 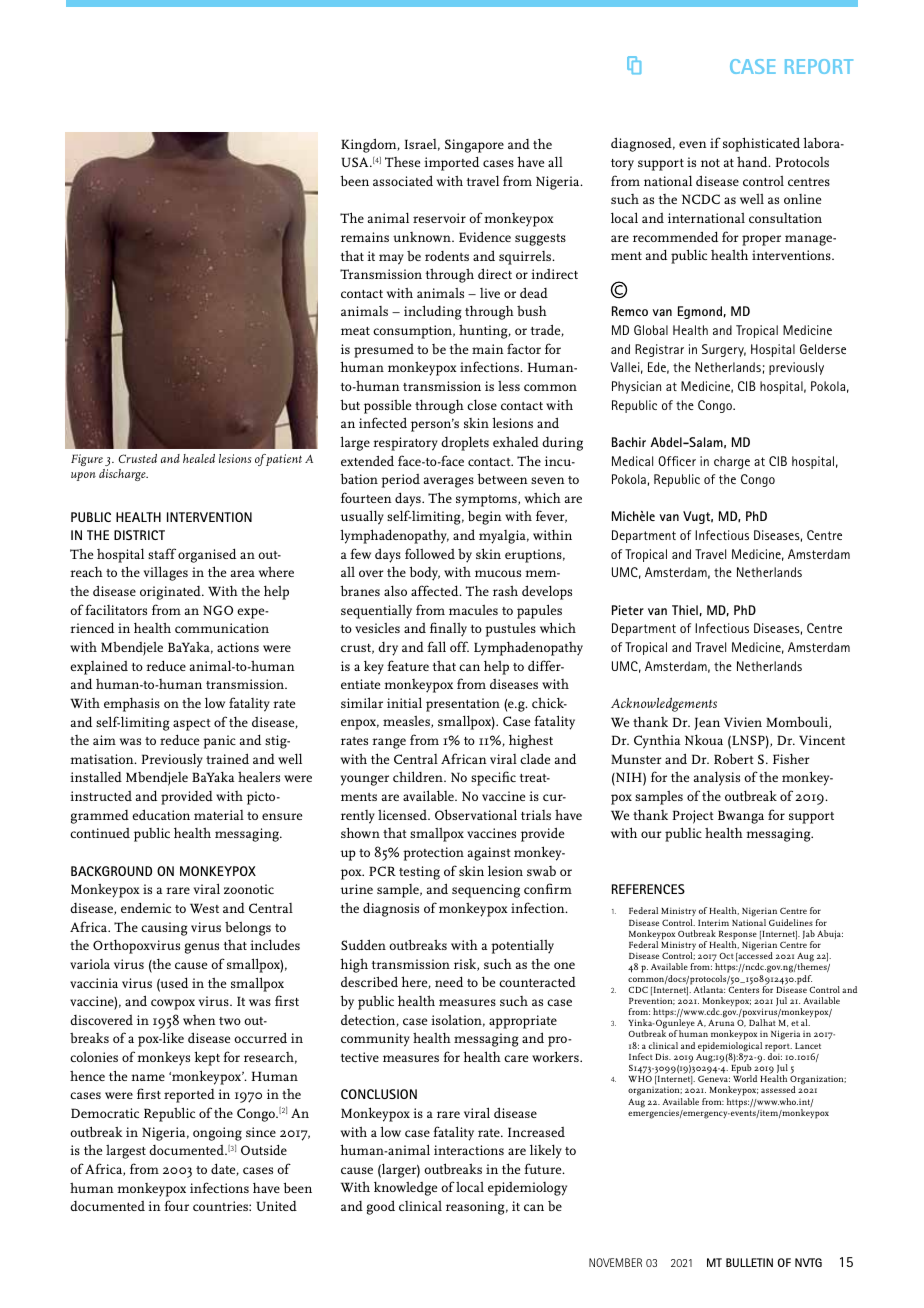 I want to click on associated, so click(x=403, y=180).
